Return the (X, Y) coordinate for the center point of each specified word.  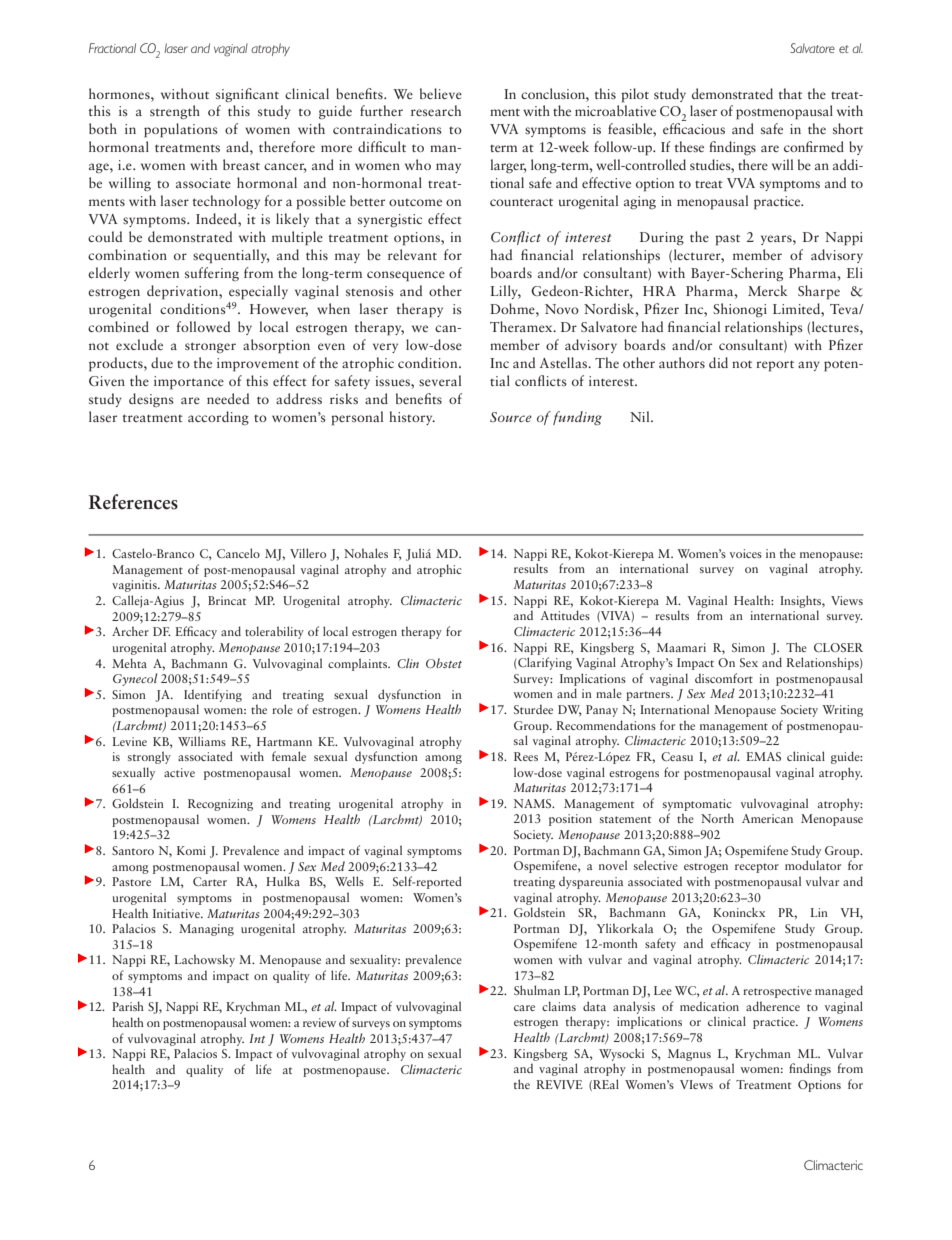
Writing (842, 711)
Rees (526, 756)
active (179, 772)
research (436, 110)
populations (181, 130)
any (809, 366)
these (689, 146)
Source (511, 417)
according (218, 418)
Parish (128, 1006)
